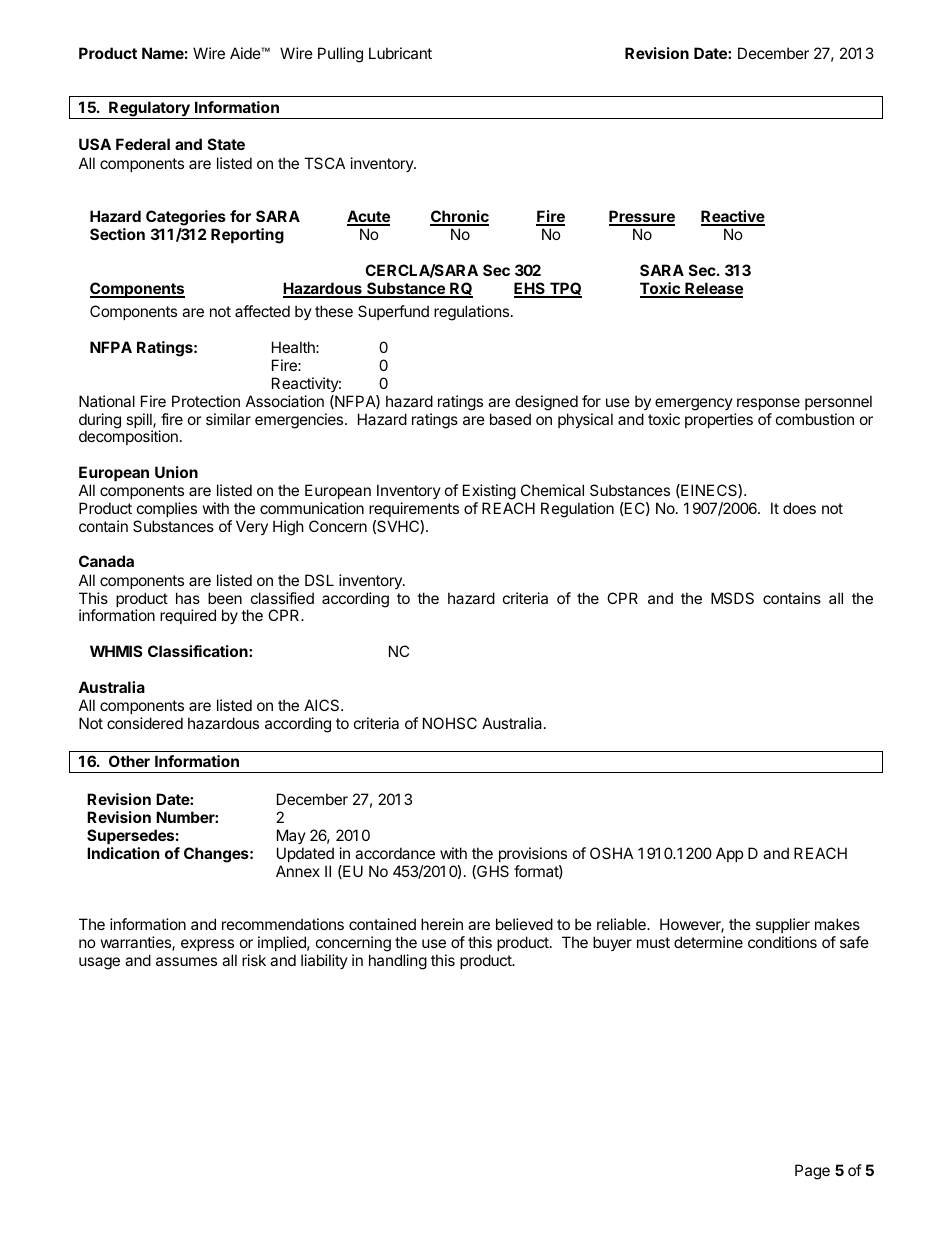  I want to click on provisions, so click(533, 854).
